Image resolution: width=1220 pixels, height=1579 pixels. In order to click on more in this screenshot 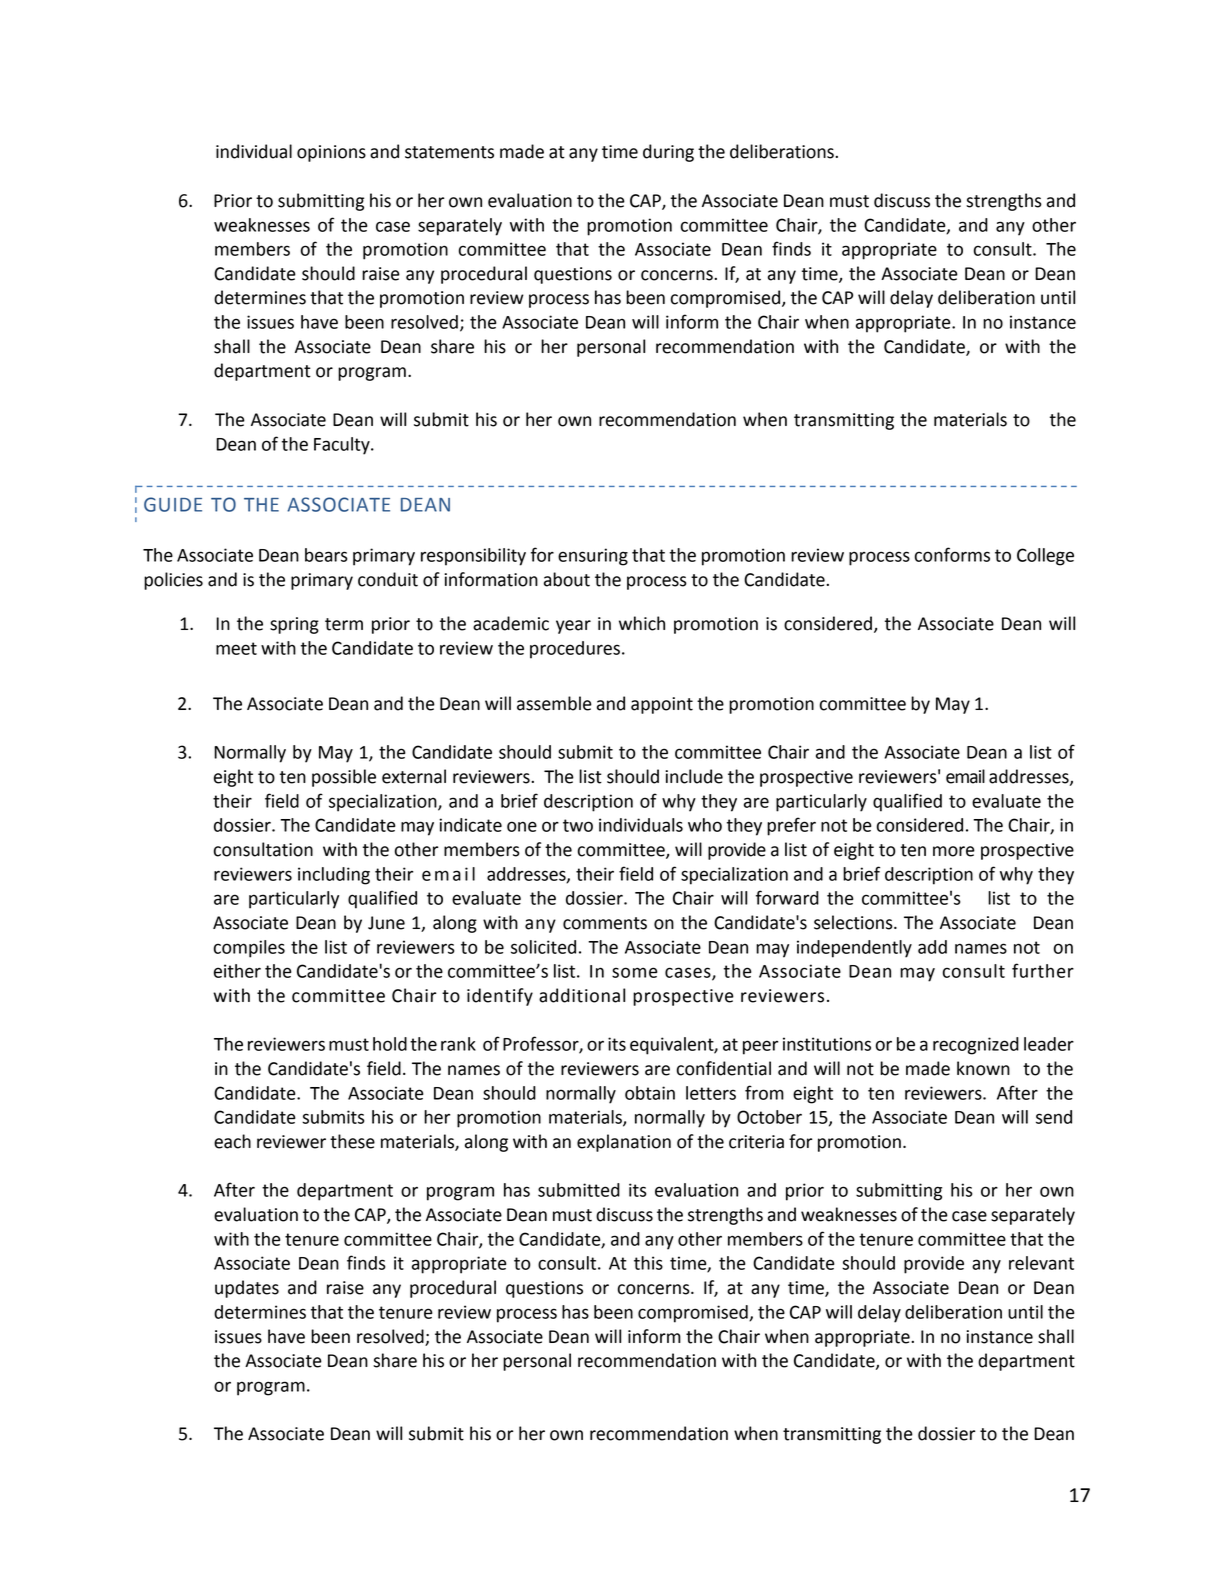, I will do `click(954, 851)`.
